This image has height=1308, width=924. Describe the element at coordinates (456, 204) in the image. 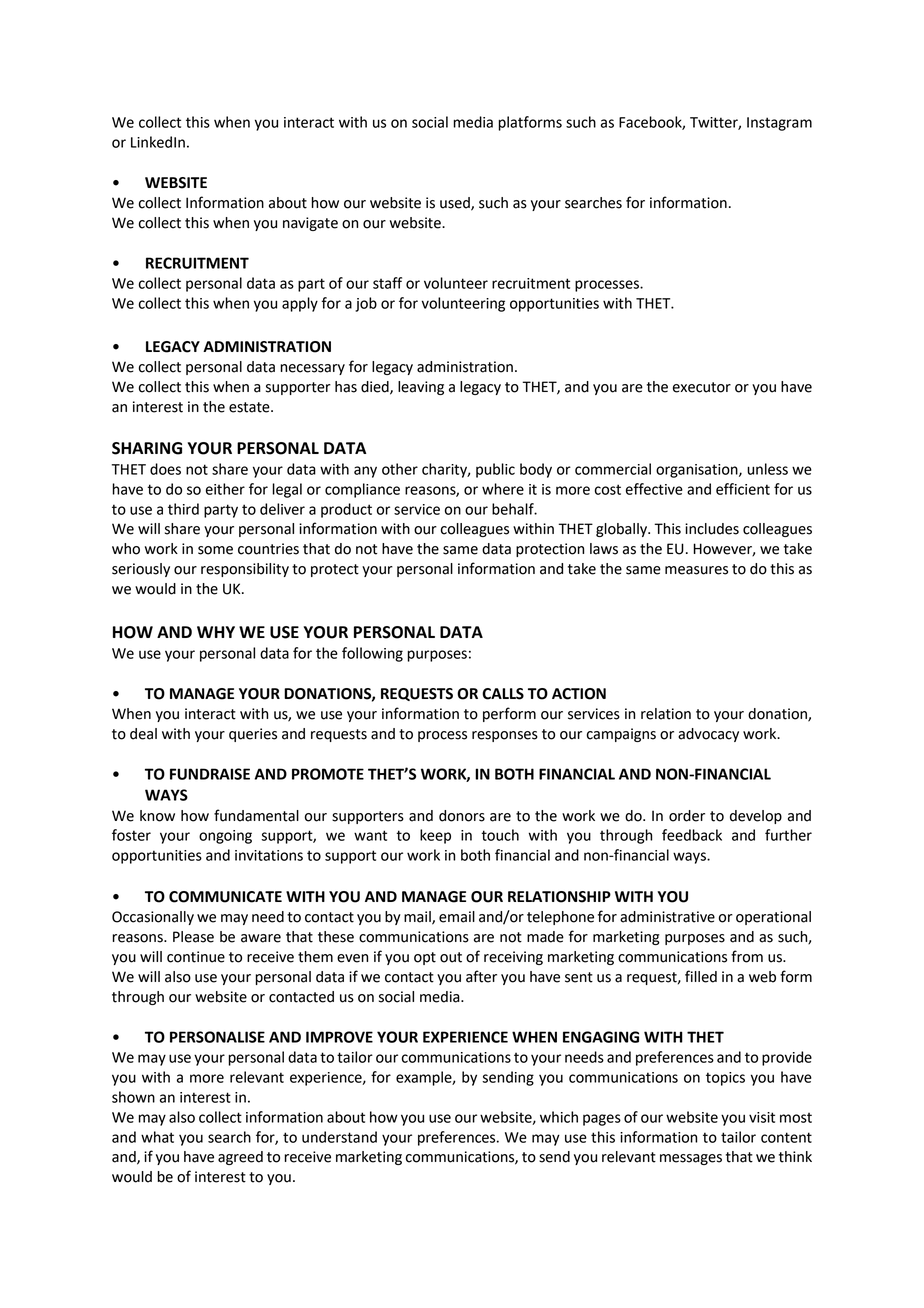

I see `used` at that location.
